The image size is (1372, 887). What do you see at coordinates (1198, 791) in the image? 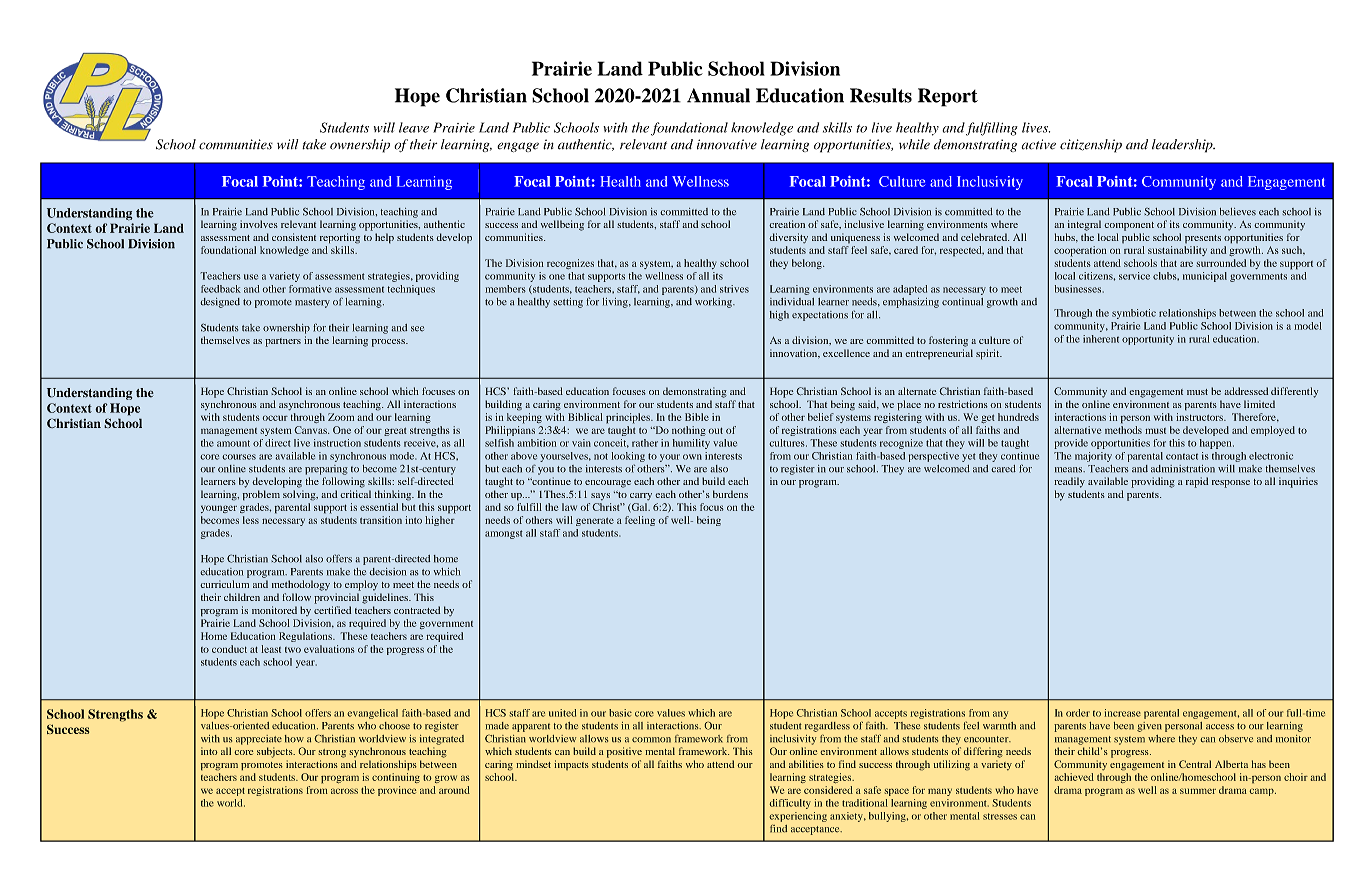
I see `summer` at bounding box center [1198, 791].
